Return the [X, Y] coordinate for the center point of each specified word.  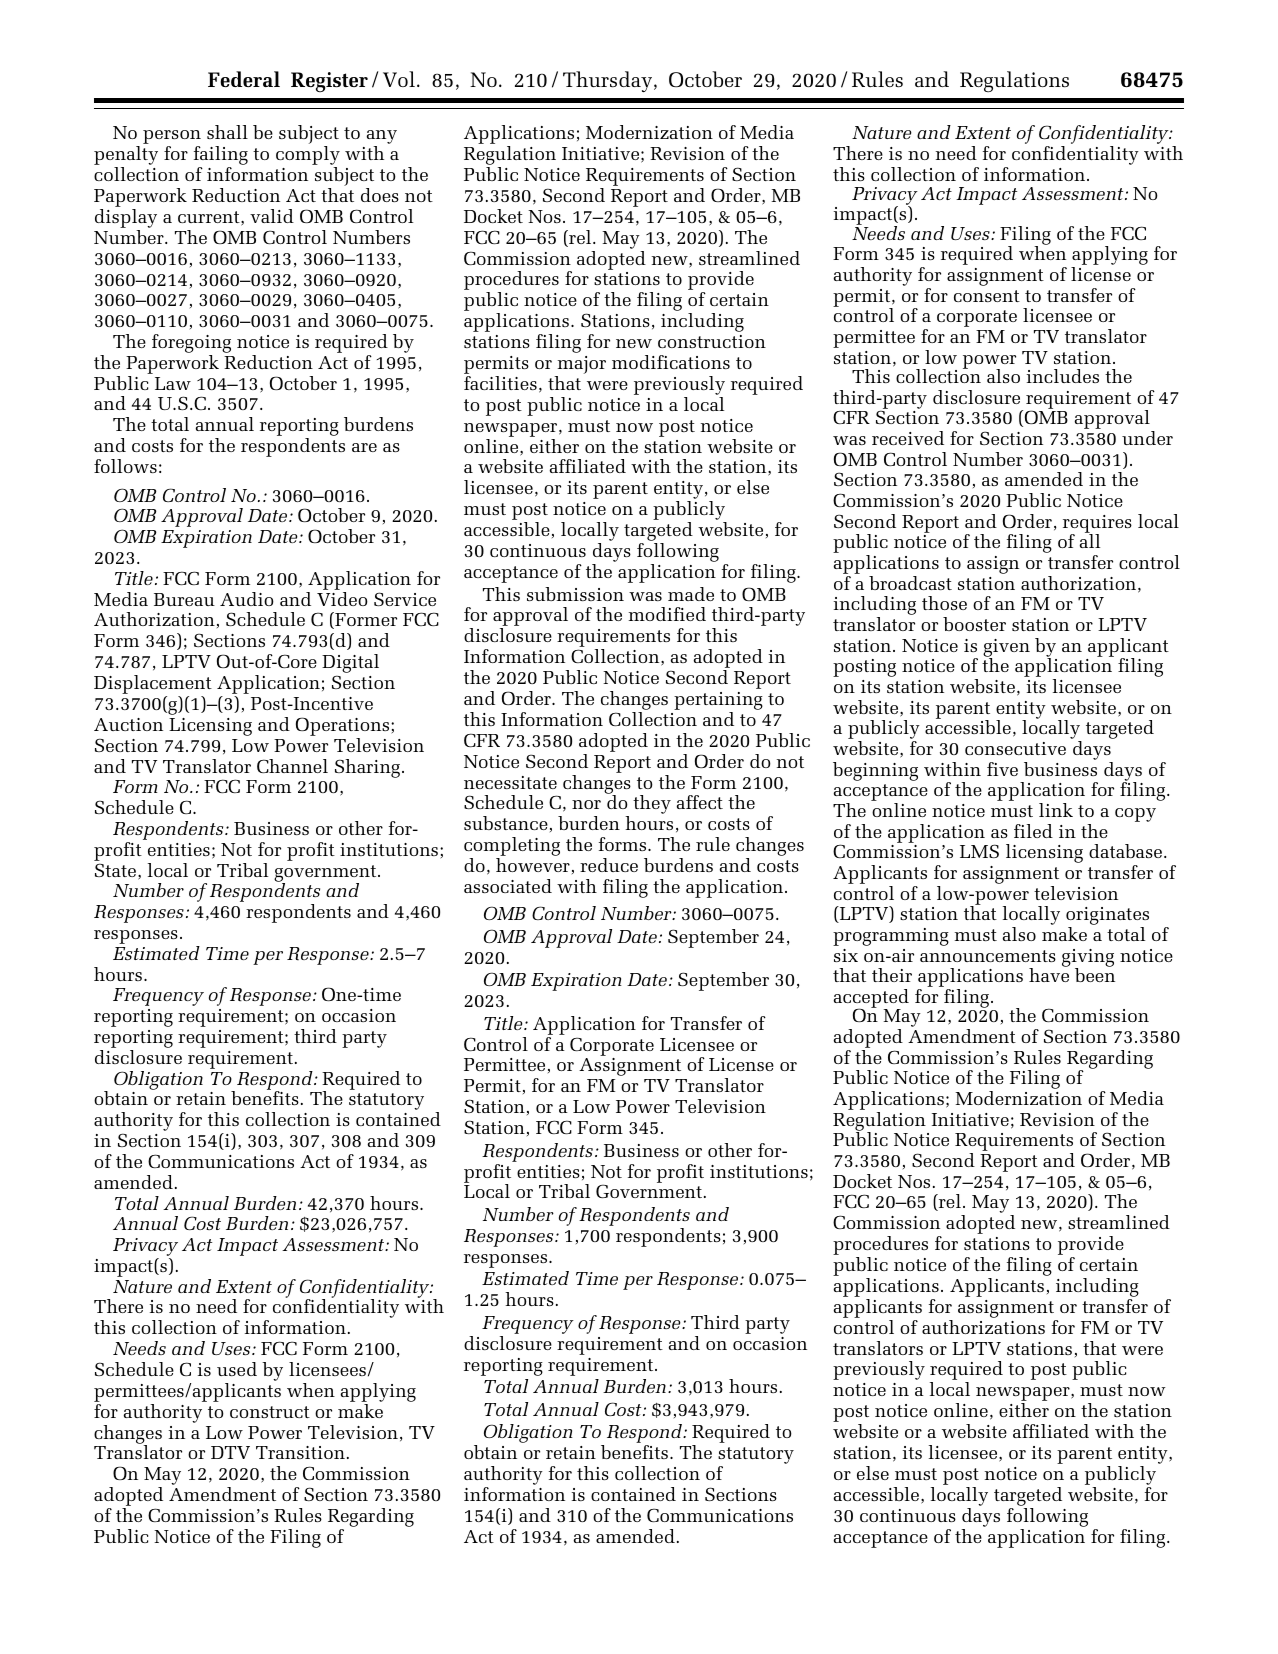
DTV [230, 1452]
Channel [292, 766]
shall [227, 132]
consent [987, 296]
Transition [300, 1452]
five [1002, 769]
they [652, 804]
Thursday [607, 81]
